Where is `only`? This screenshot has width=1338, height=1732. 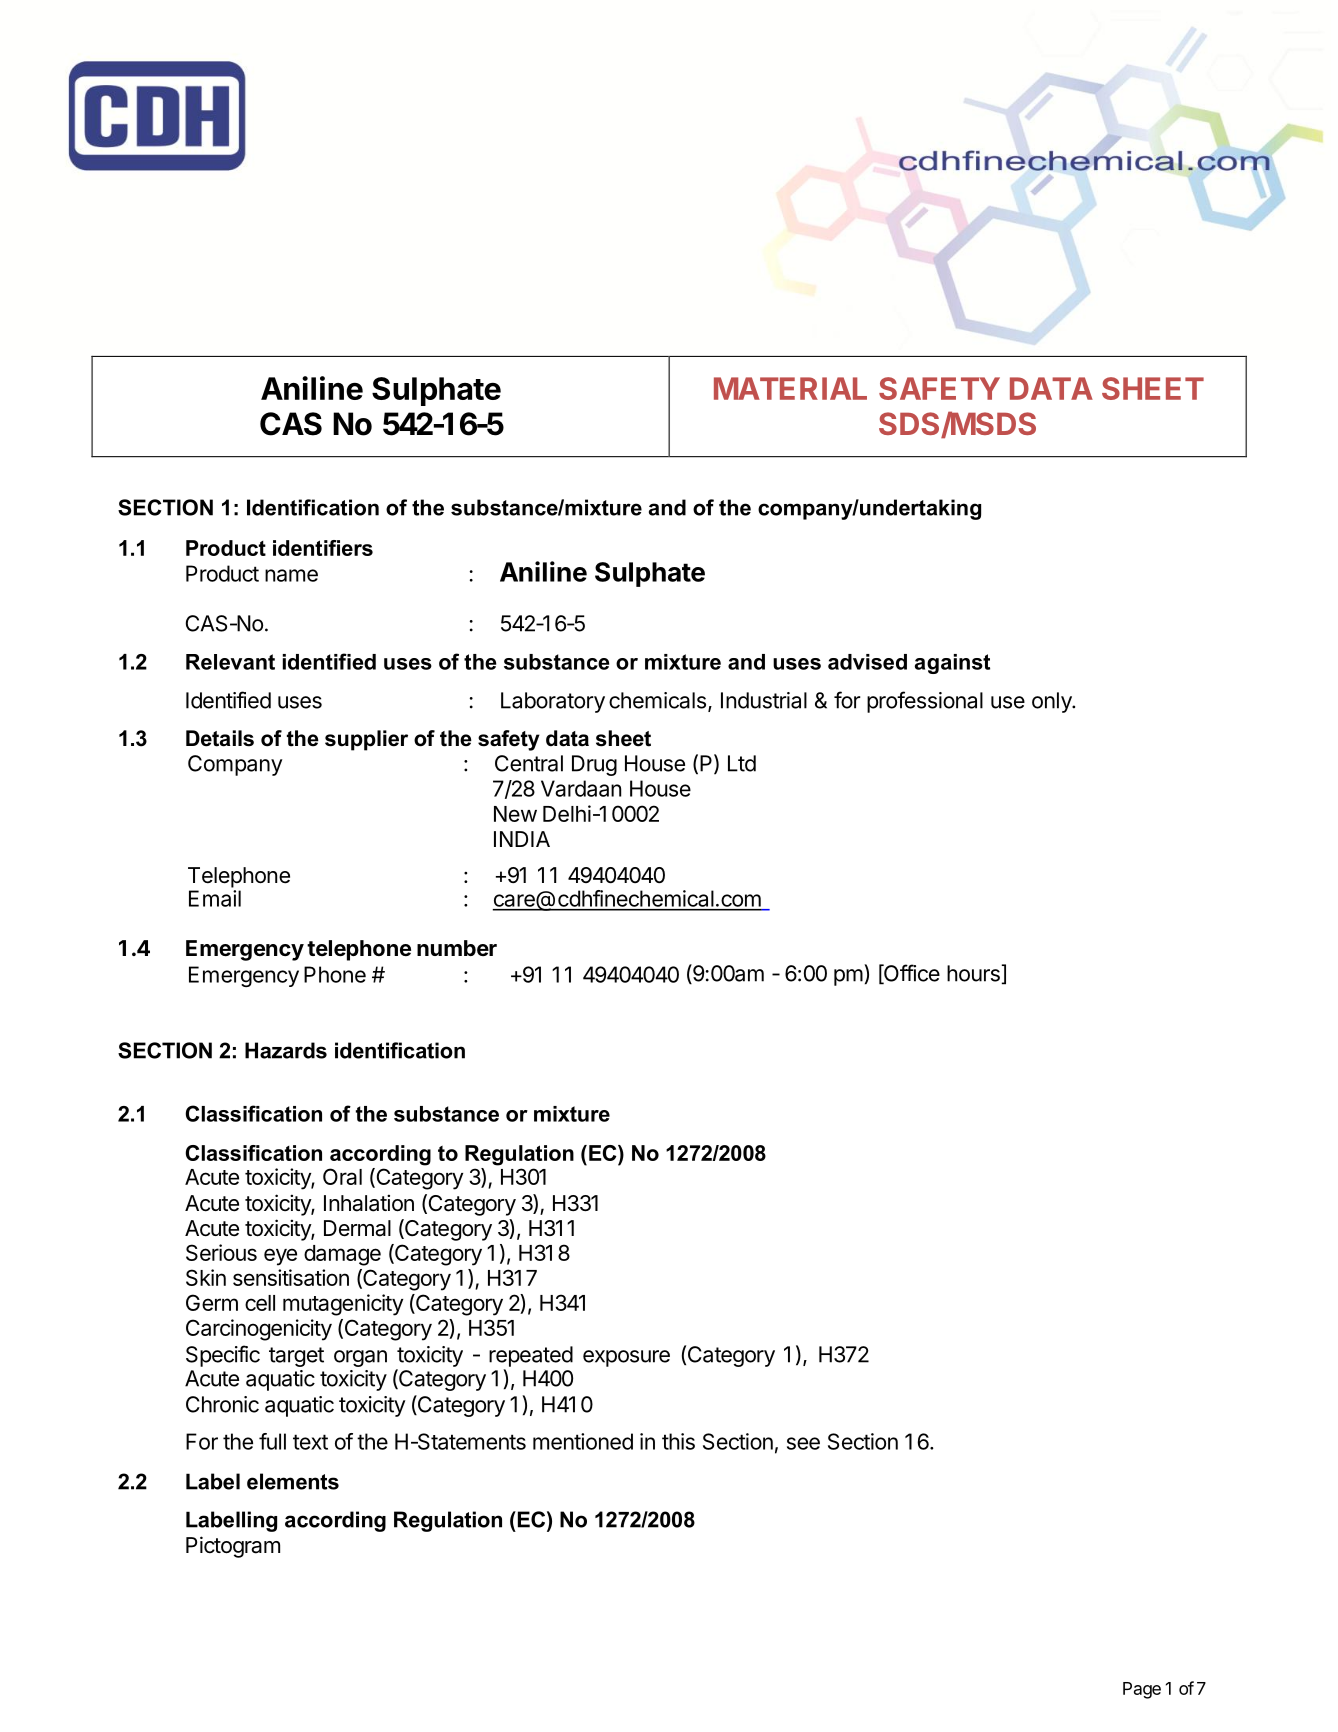
only is located at coordinates (1052, 702).
